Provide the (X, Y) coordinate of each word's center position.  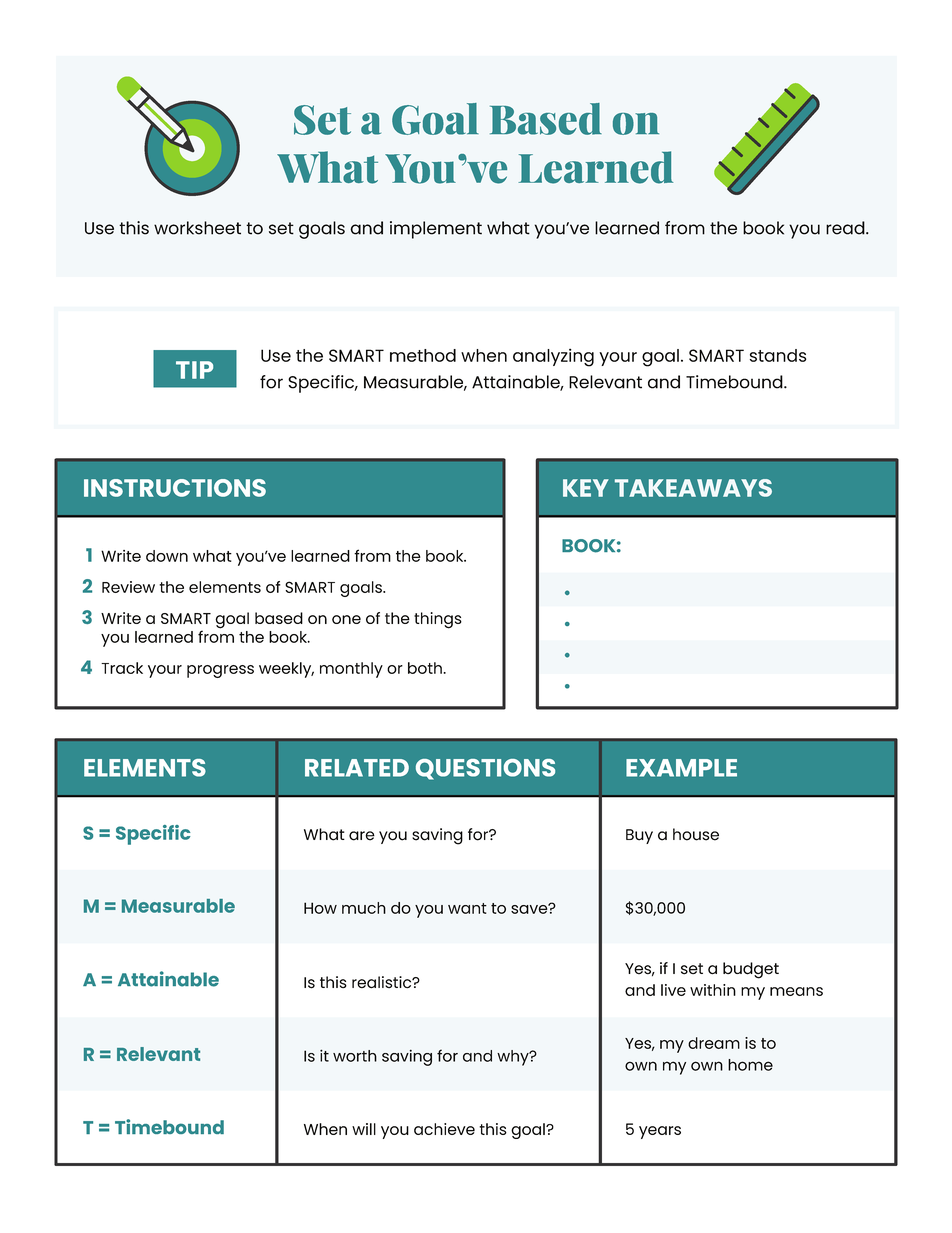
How (320, 908)
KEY (586, 488)
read (846, 228)
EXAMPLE (681, 768)
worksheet (197, 228)
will (364, 1129)
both (426, 668)
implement (436, 230)
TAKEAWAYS (693, 488)
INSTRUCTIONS (175, 488)
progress (220, 671)
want (467, 908)
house (696, 834)
